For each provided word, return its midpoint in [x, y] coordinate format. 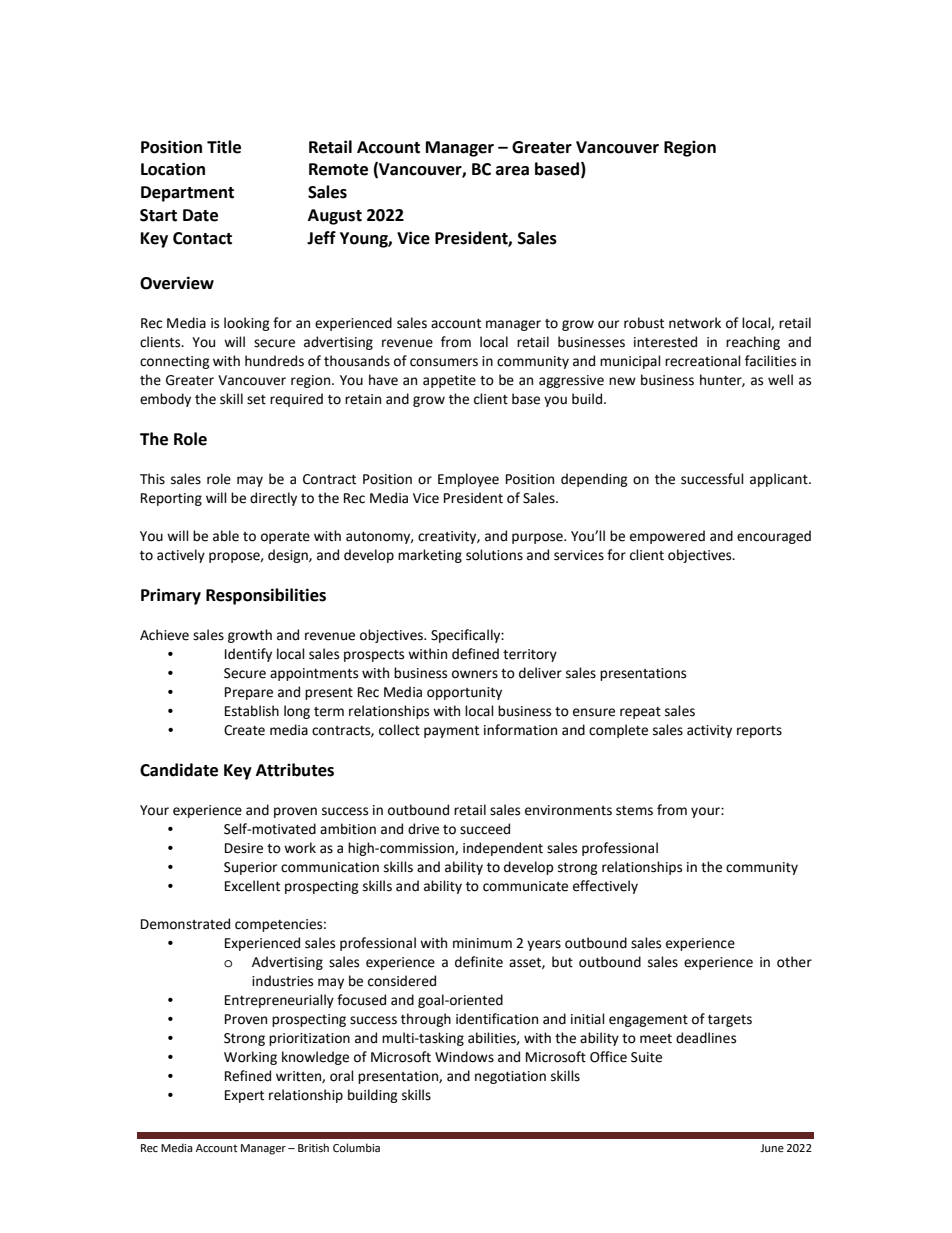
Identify [248, 655]
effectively [605, 887]
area [512, 171]
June [772, 1148]
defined [475, 654]
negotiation [510, 1077]
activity [709, 731]
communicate [525, 886]
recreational [703, 361]
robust [644, 323]
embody [165, 400]
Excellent [252, 886]
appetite [449, 381]
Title [224, 147]
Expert [244, 1096]
